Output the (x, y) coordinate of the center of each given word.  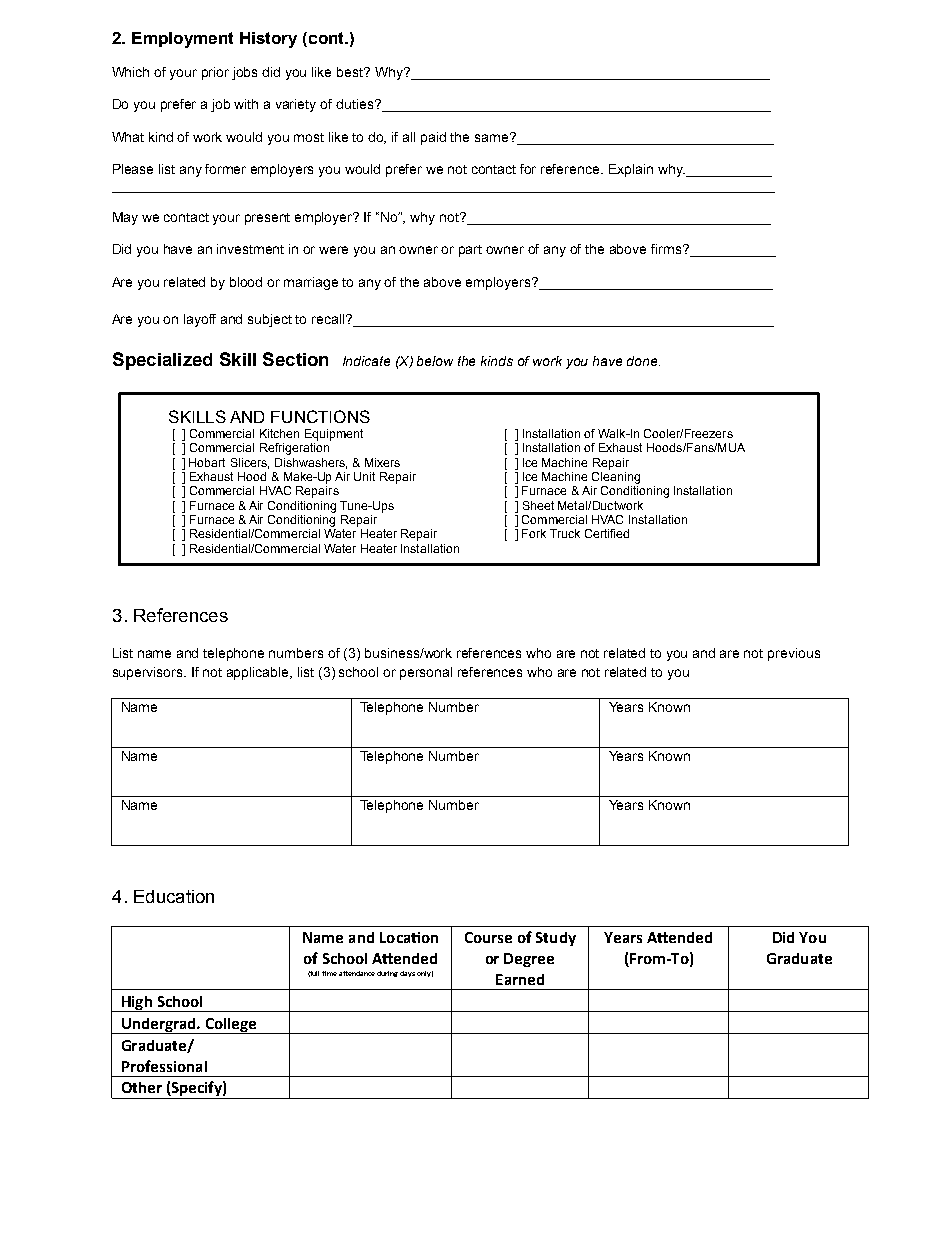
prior (215, 73)
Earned (520, 979)
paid (433, 138)
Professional (164, 1066)
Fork (534, 533)
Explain (631, 170)
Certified (607, 533)
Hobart (207, 462)
